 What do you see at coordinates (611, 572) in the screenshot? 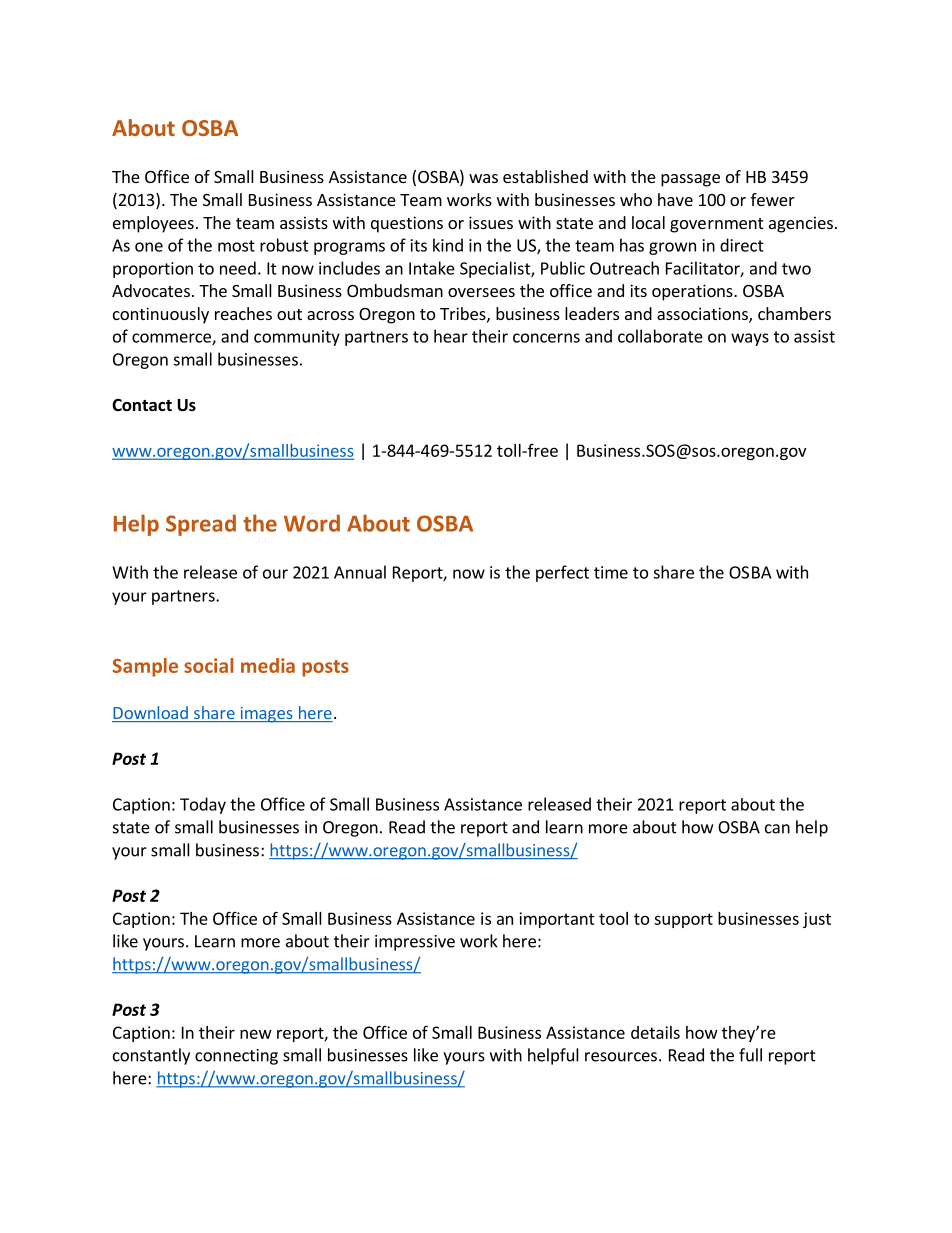
I see `time` at bounding box center [611, 572].
